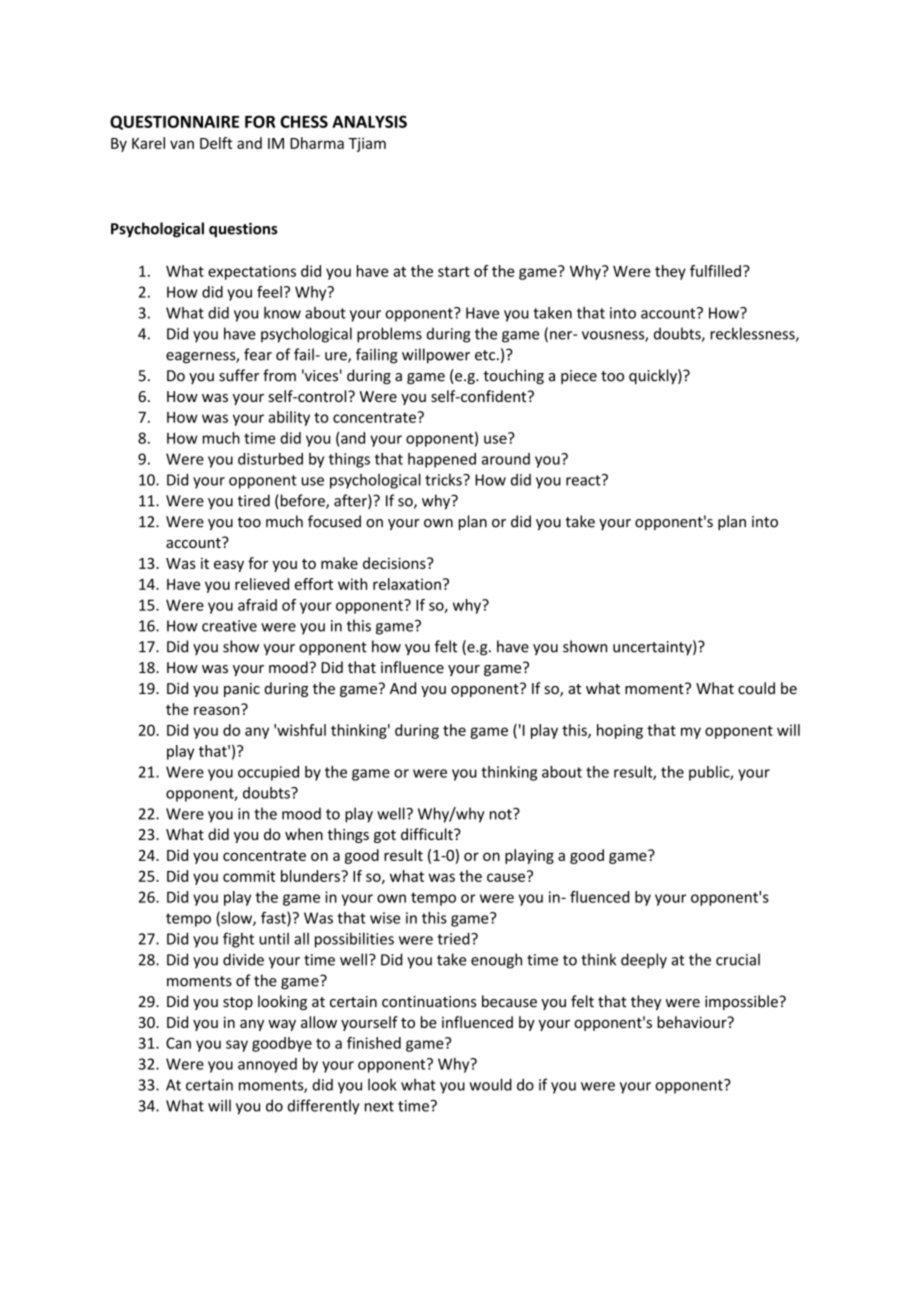 Image resolution: width=924 pixels, height=1308 pixels. I want to click on creative, so click(229, 626).
